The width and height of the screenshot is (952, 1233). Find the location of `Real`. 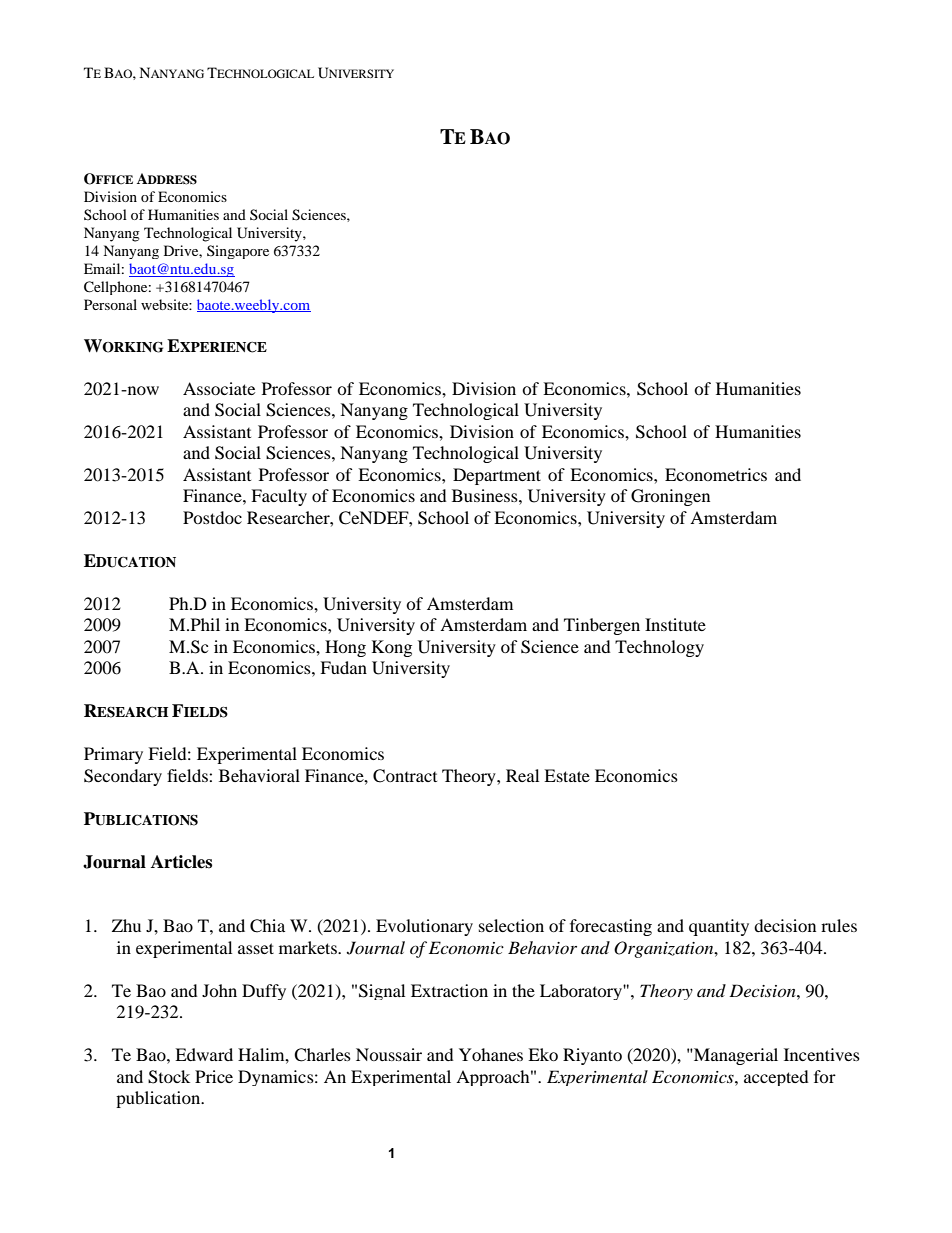

Real is located at coordinates (522, 775).
